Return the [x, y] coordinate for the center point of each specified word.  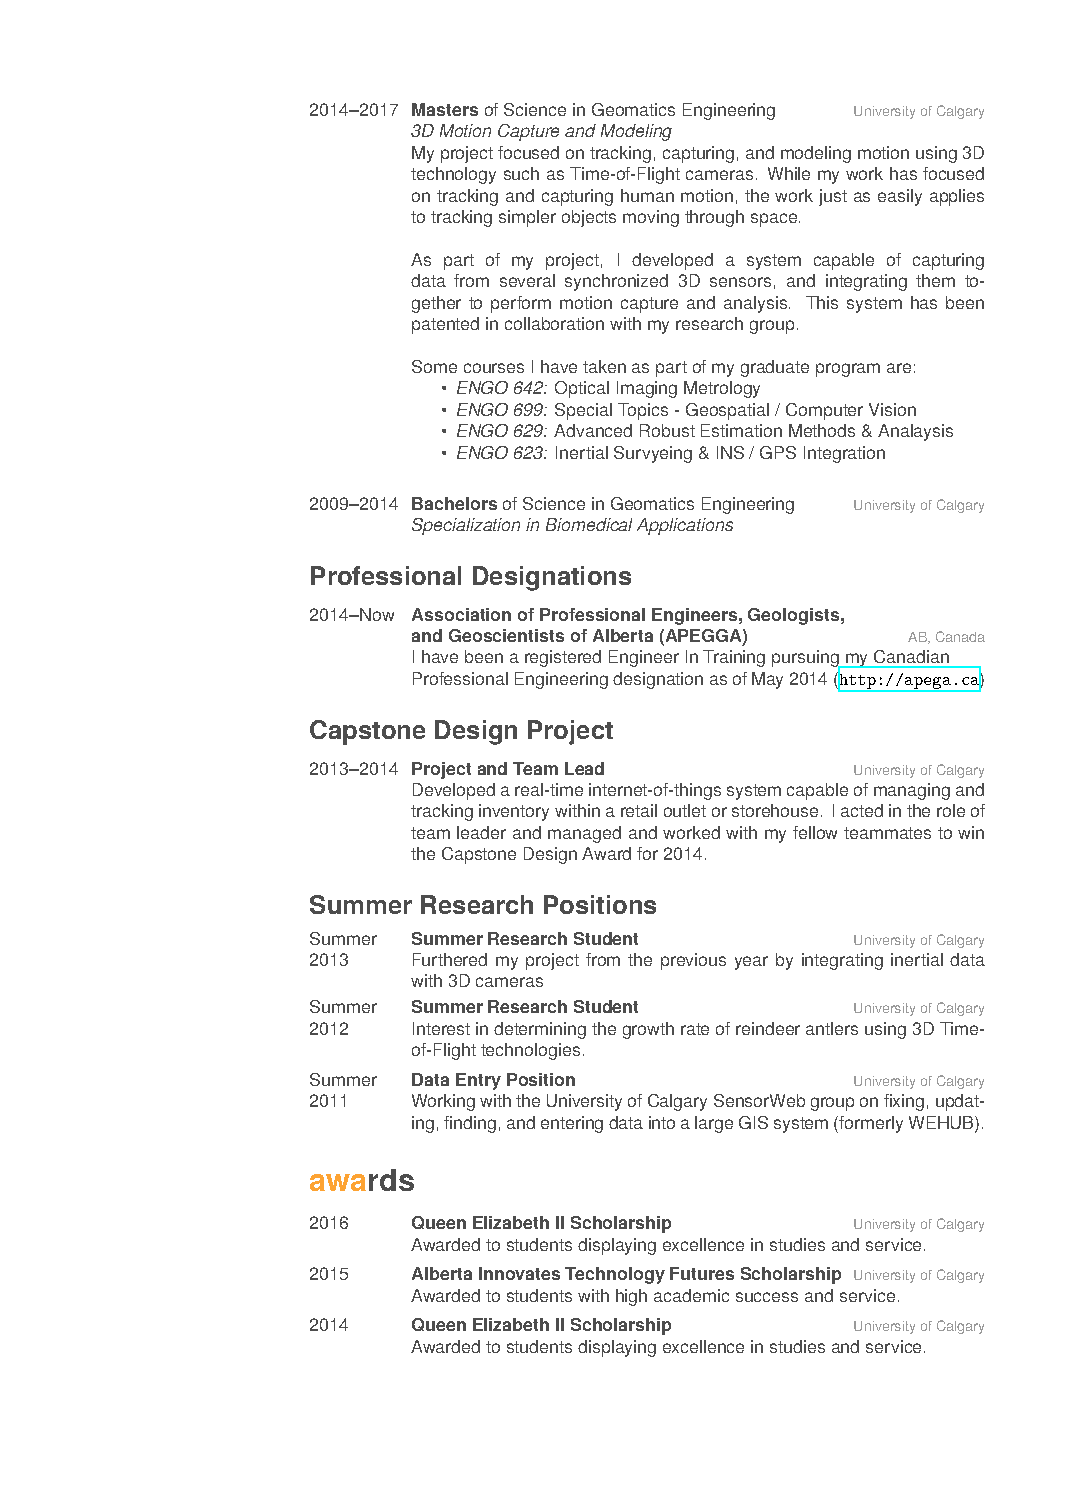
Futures [702, 1273]
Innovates [519, 1273]
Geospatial [727, 411]
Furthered [450, 959]
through [714, 218]
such [521, 173]
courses [494, 368]
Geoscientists [506, 635]
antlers [832, 1028]
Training [734, 658]
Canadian [911, 658]
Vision [892, 409]
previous [693, 961]
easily [900, 197]
